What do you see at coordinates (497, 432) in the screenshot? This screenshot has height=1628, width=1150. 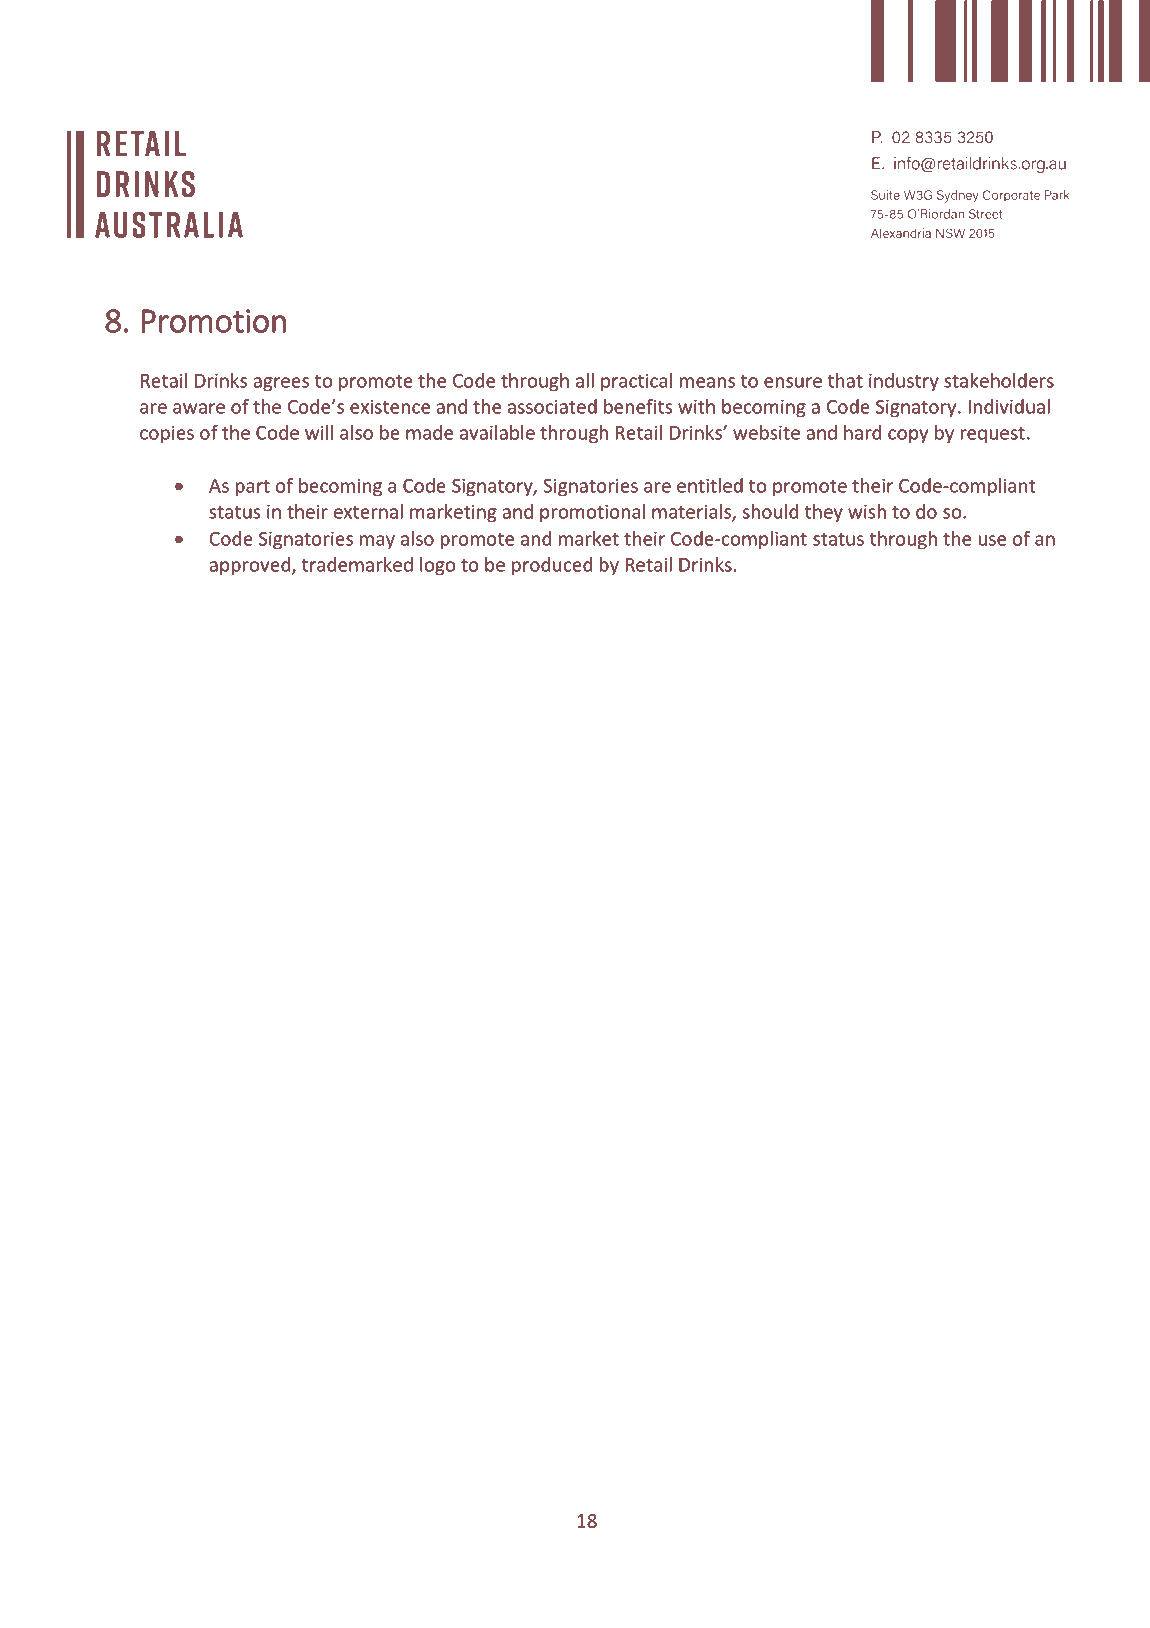 I see `available` at bounding box center [497, 432].
